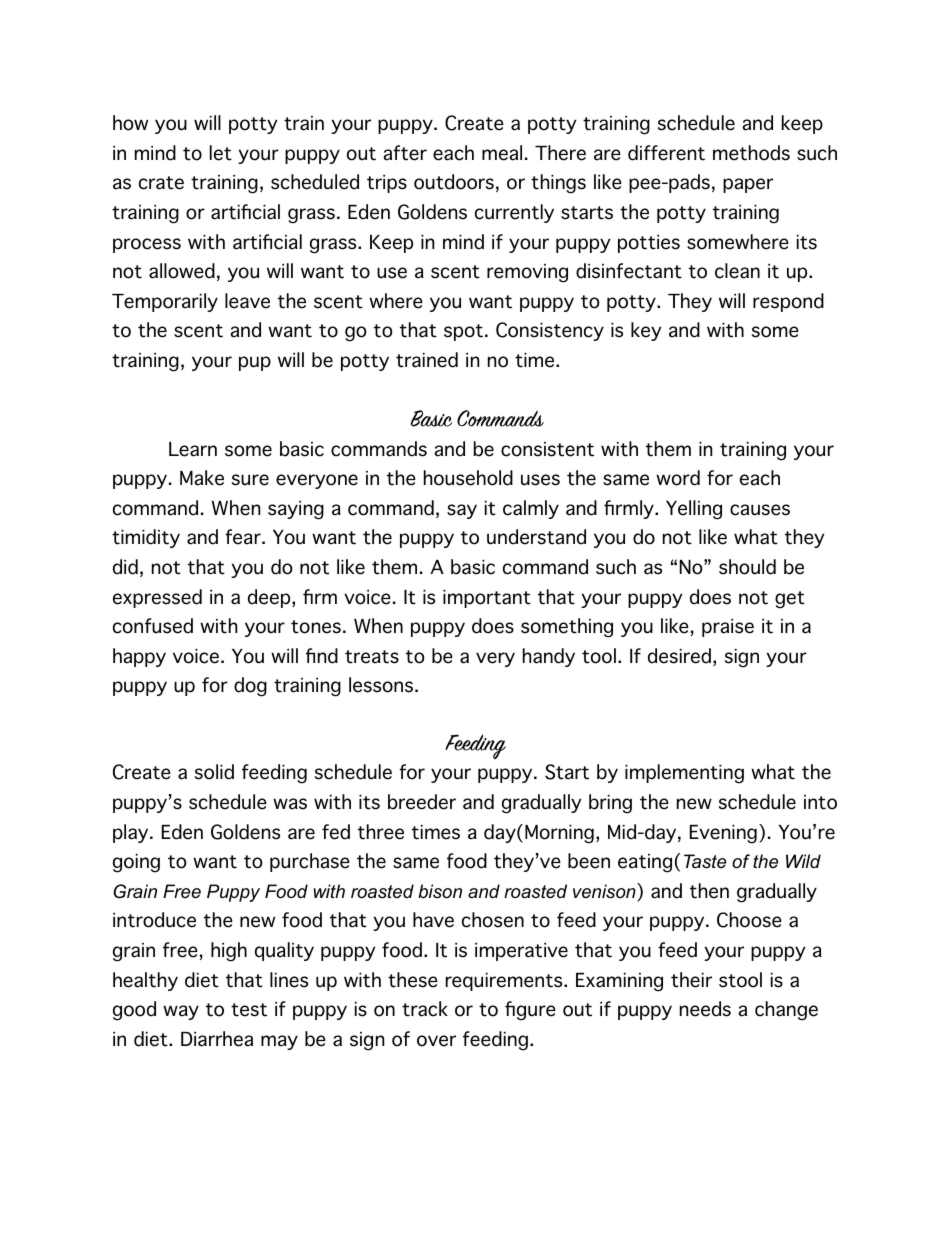 This screenshot has height=1233, width=952. I want to click on lessons, so click(382, 685).
